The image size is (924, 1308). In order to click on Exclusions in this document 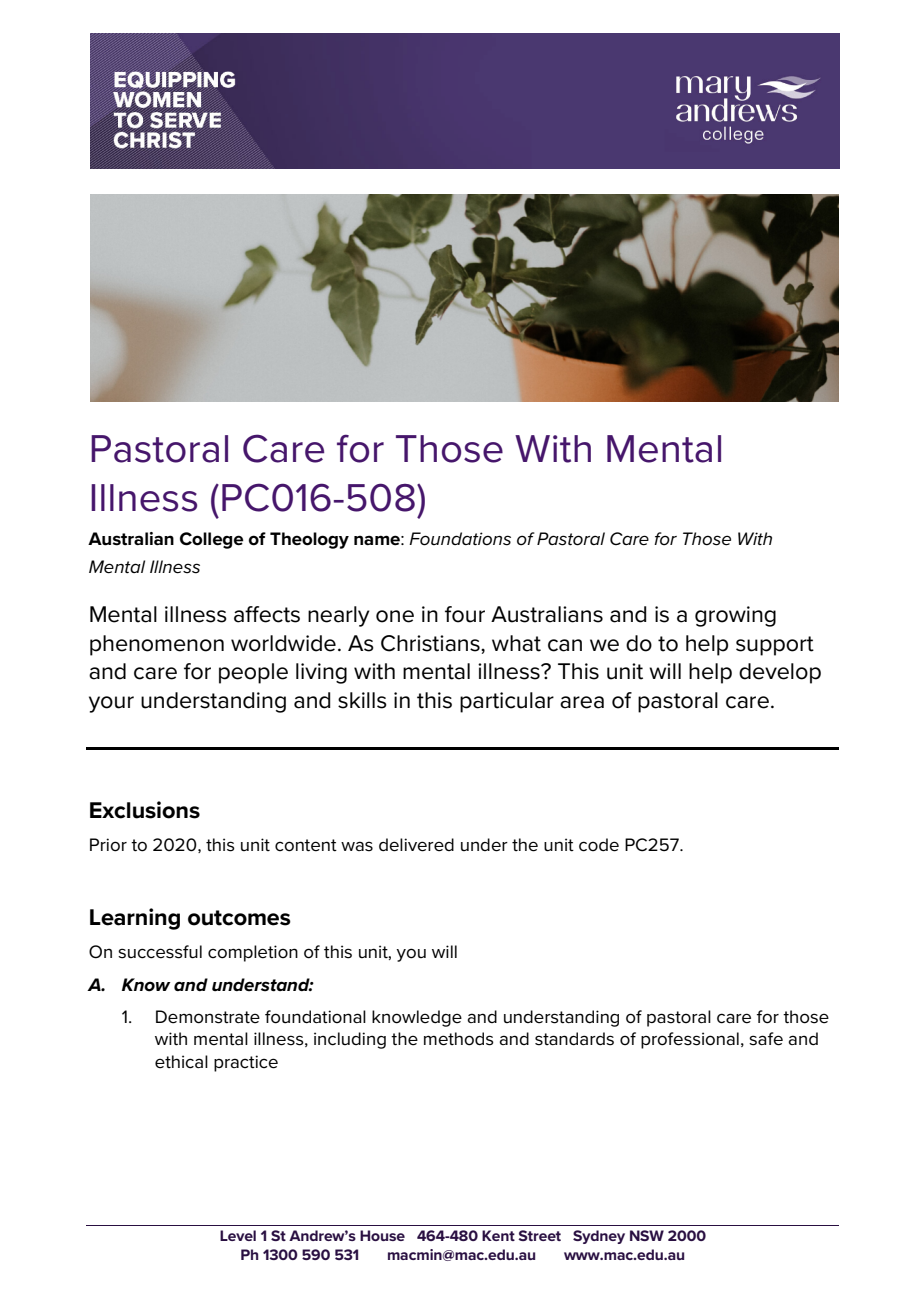, I will do `click(145, 810)`.
